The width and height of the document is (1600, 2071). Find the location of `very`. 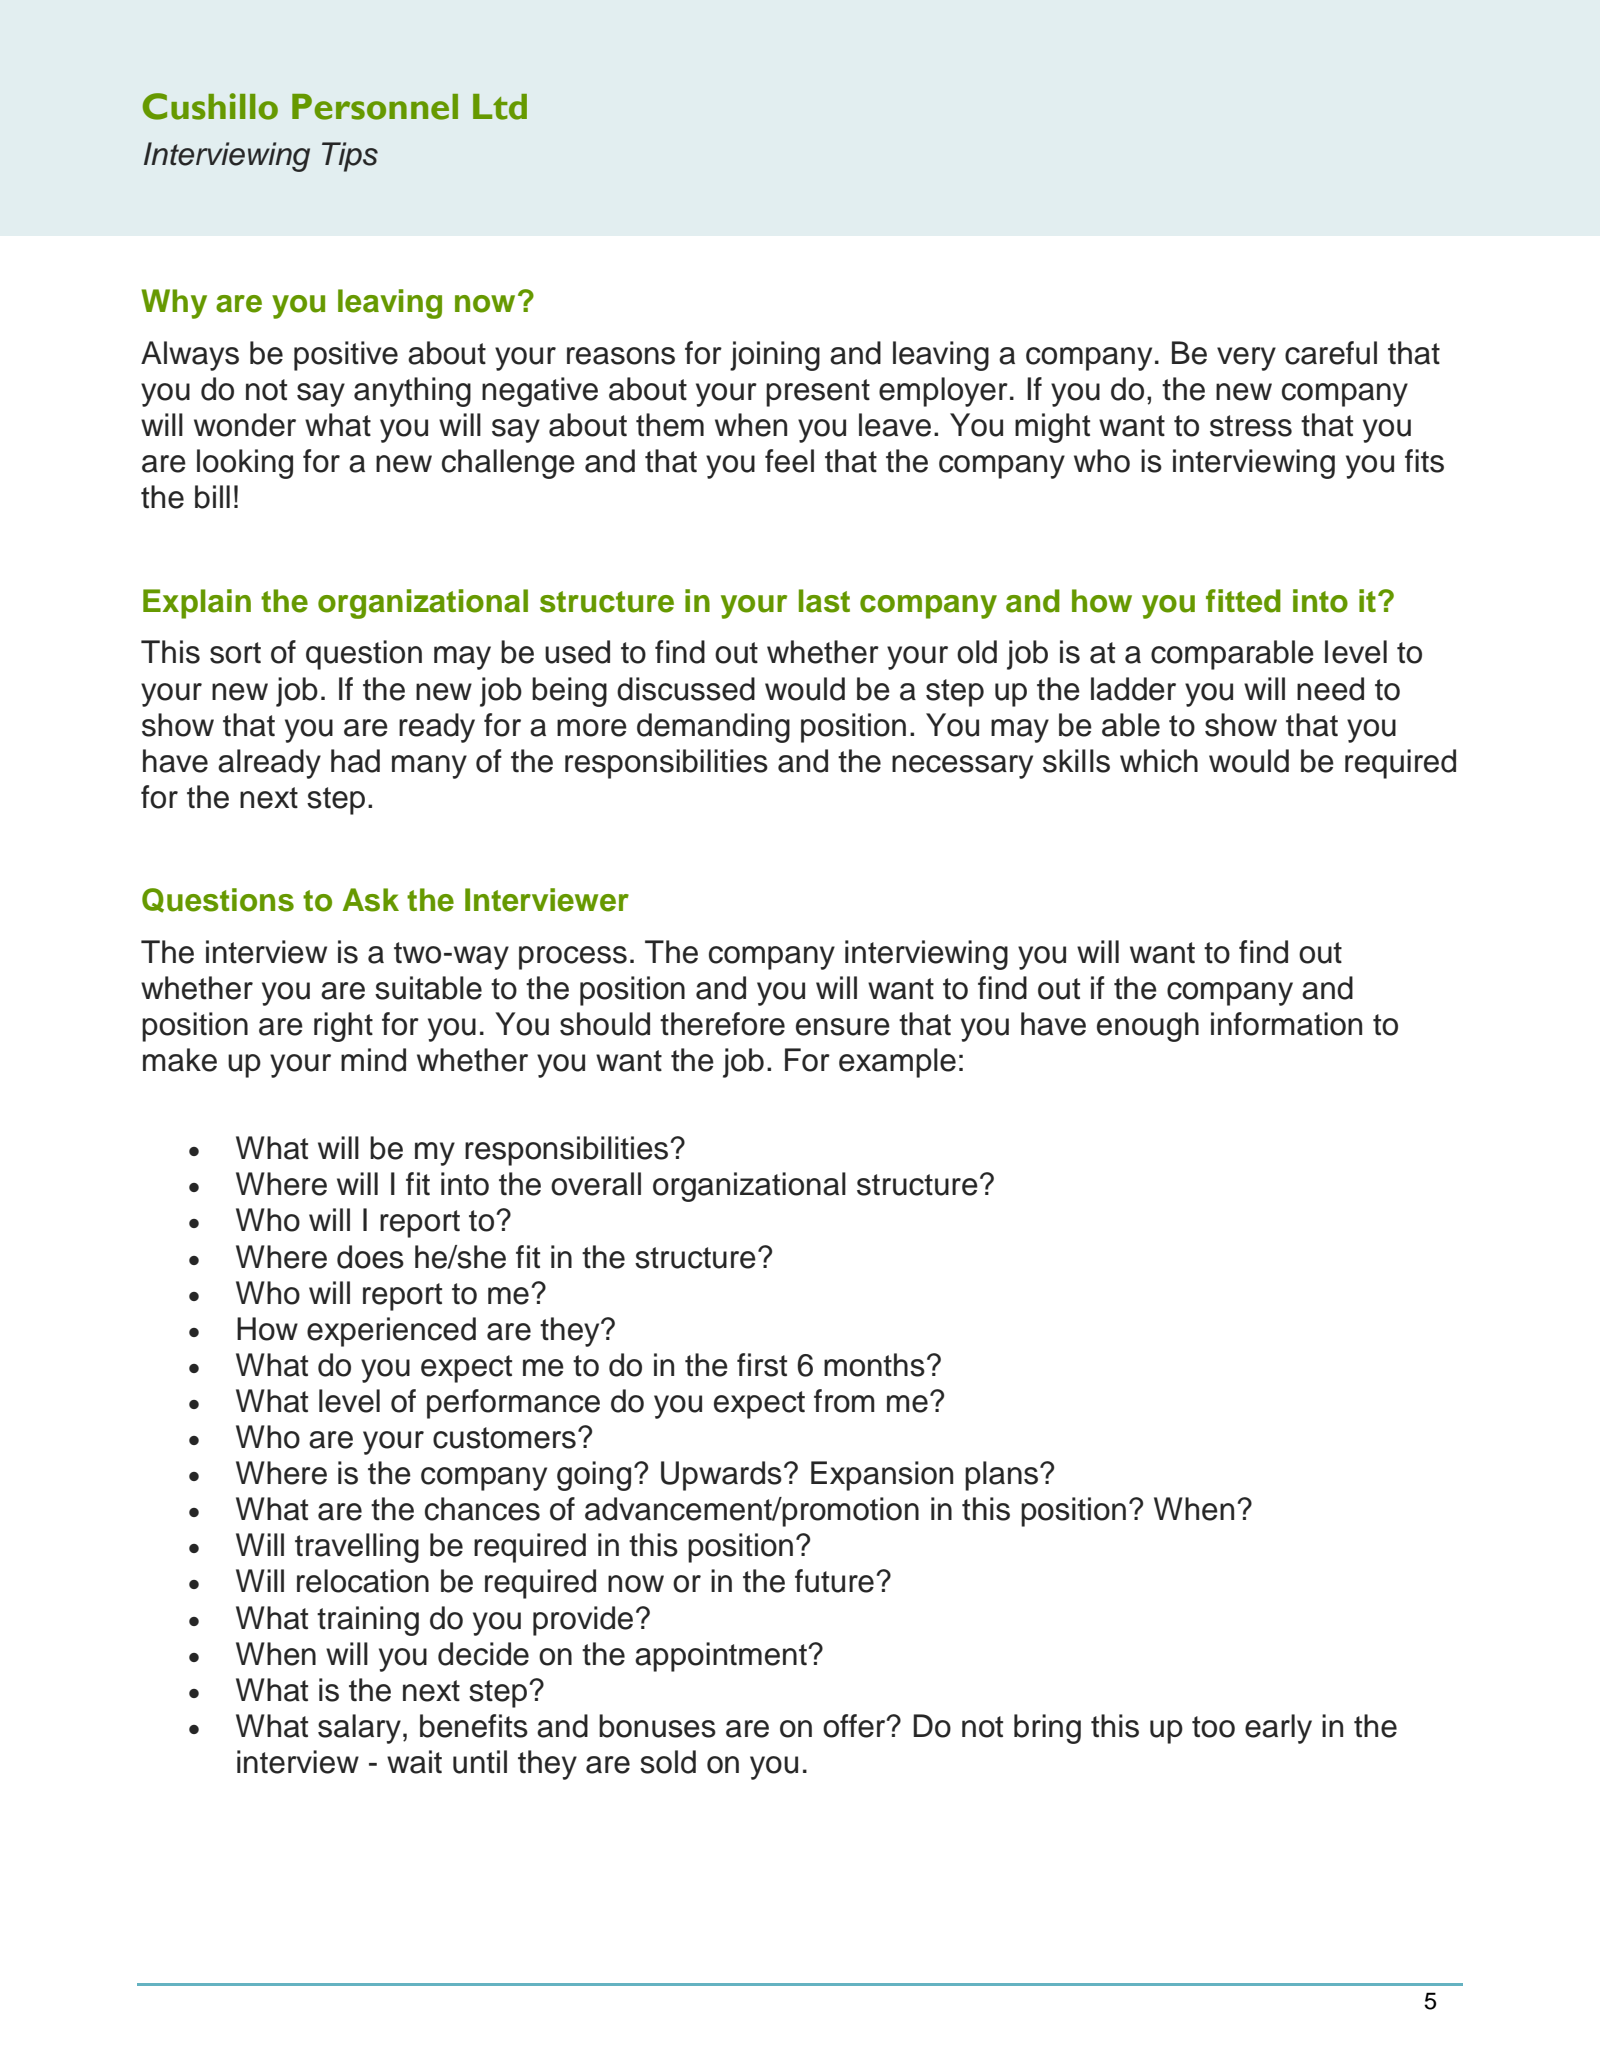

very is located at coordinates (1246, 359).
